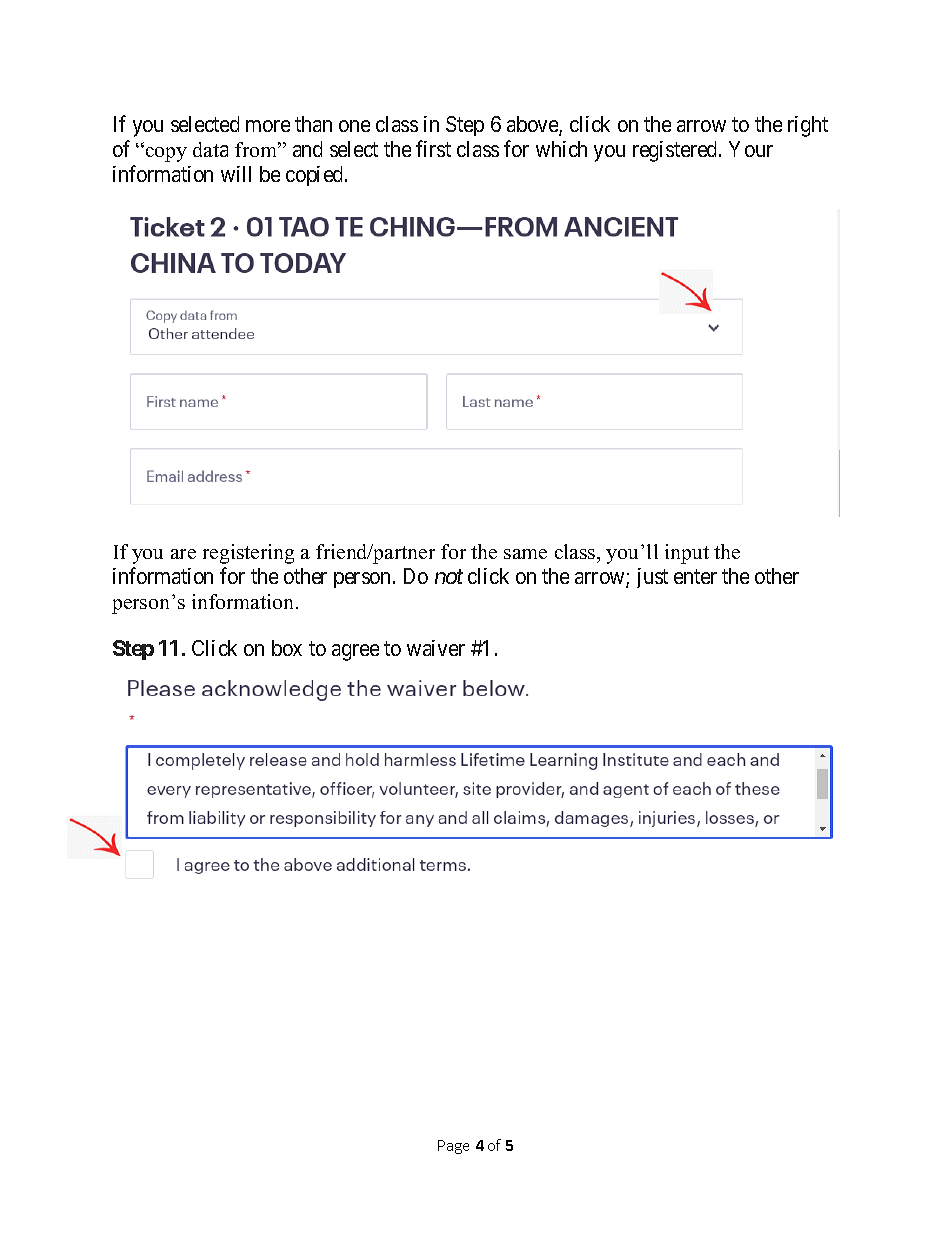 The height and width of the screenshot is (1233, 952). Describe the element at coordinates (652, 578) in the screenshot. I see `just` at that location.
